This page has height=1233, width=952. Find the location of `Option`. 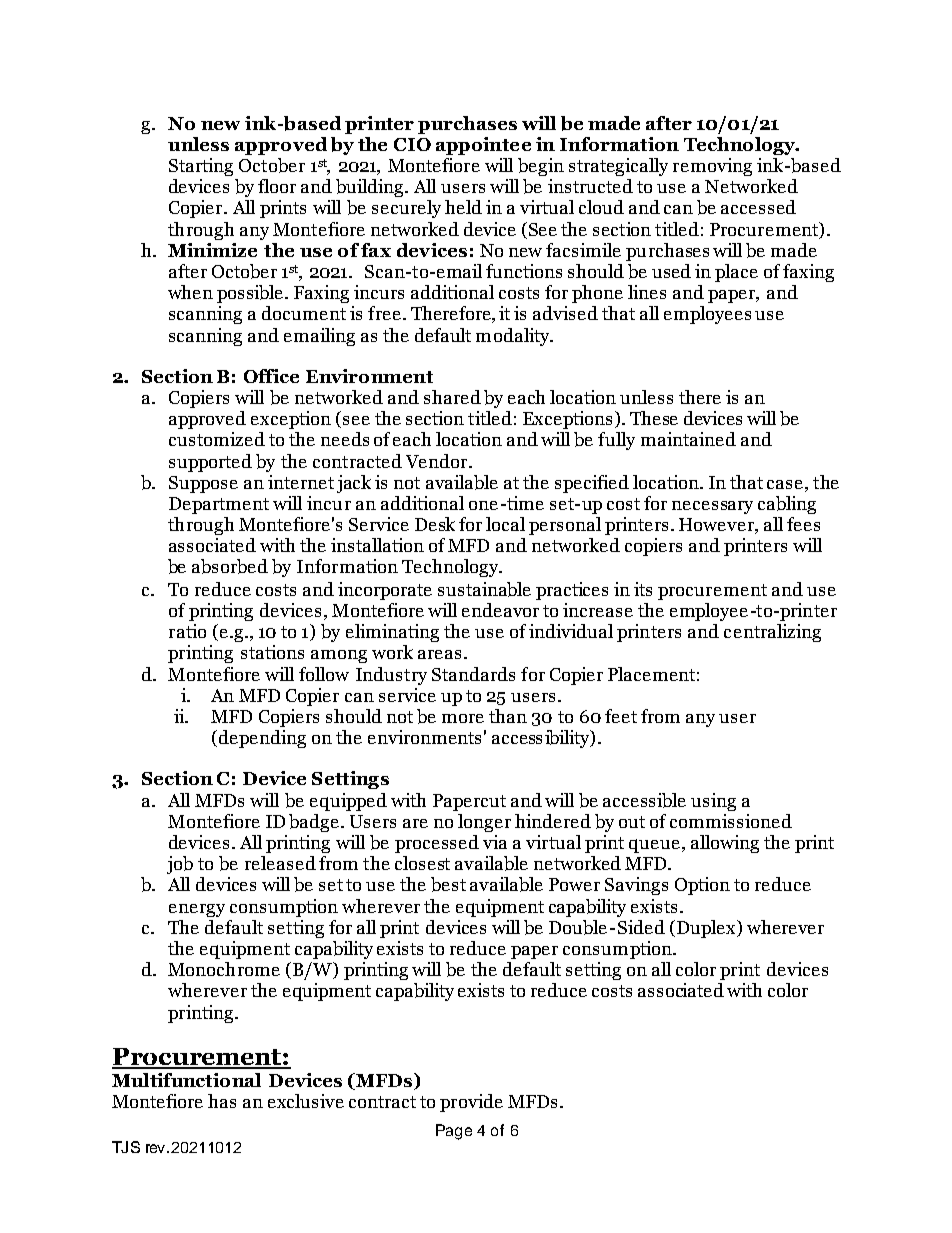

Option is located at coordinates (702, 886).
